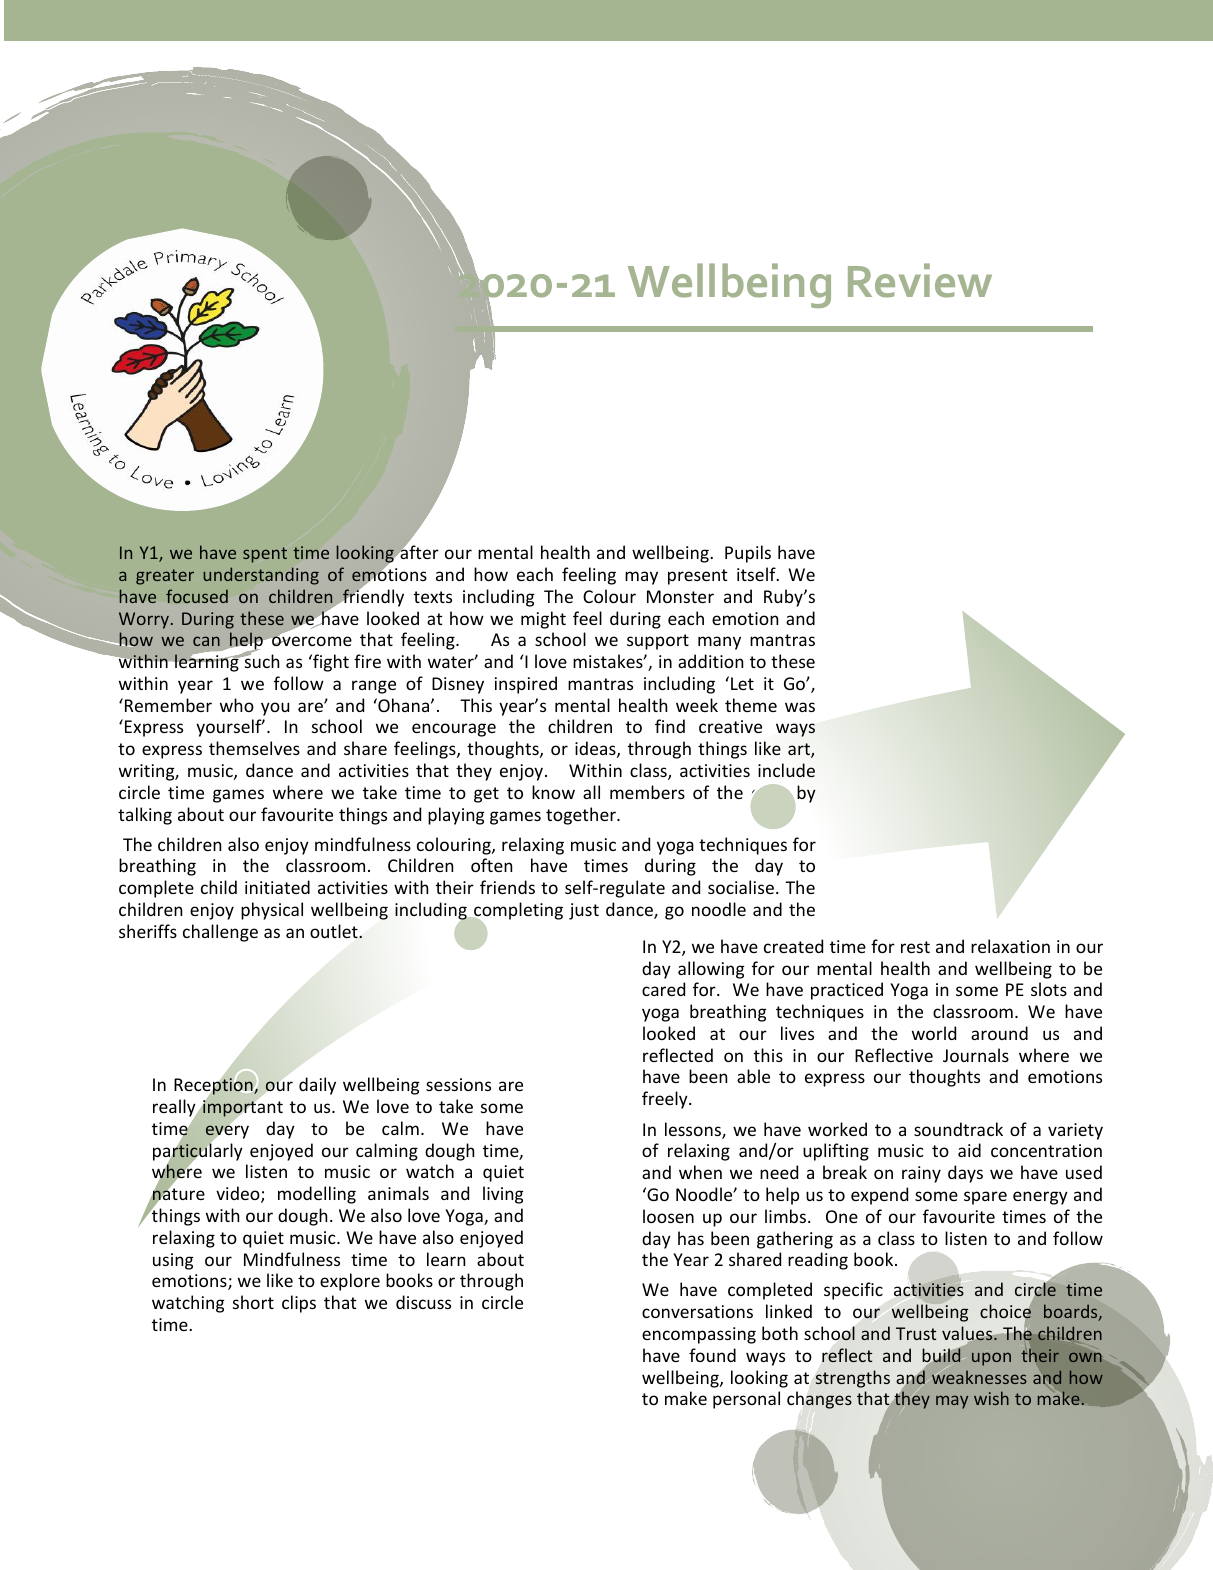  What do you see at coordinates (748, 554) in the page?
I see `Pupils` at bounding box center [748, 554].
